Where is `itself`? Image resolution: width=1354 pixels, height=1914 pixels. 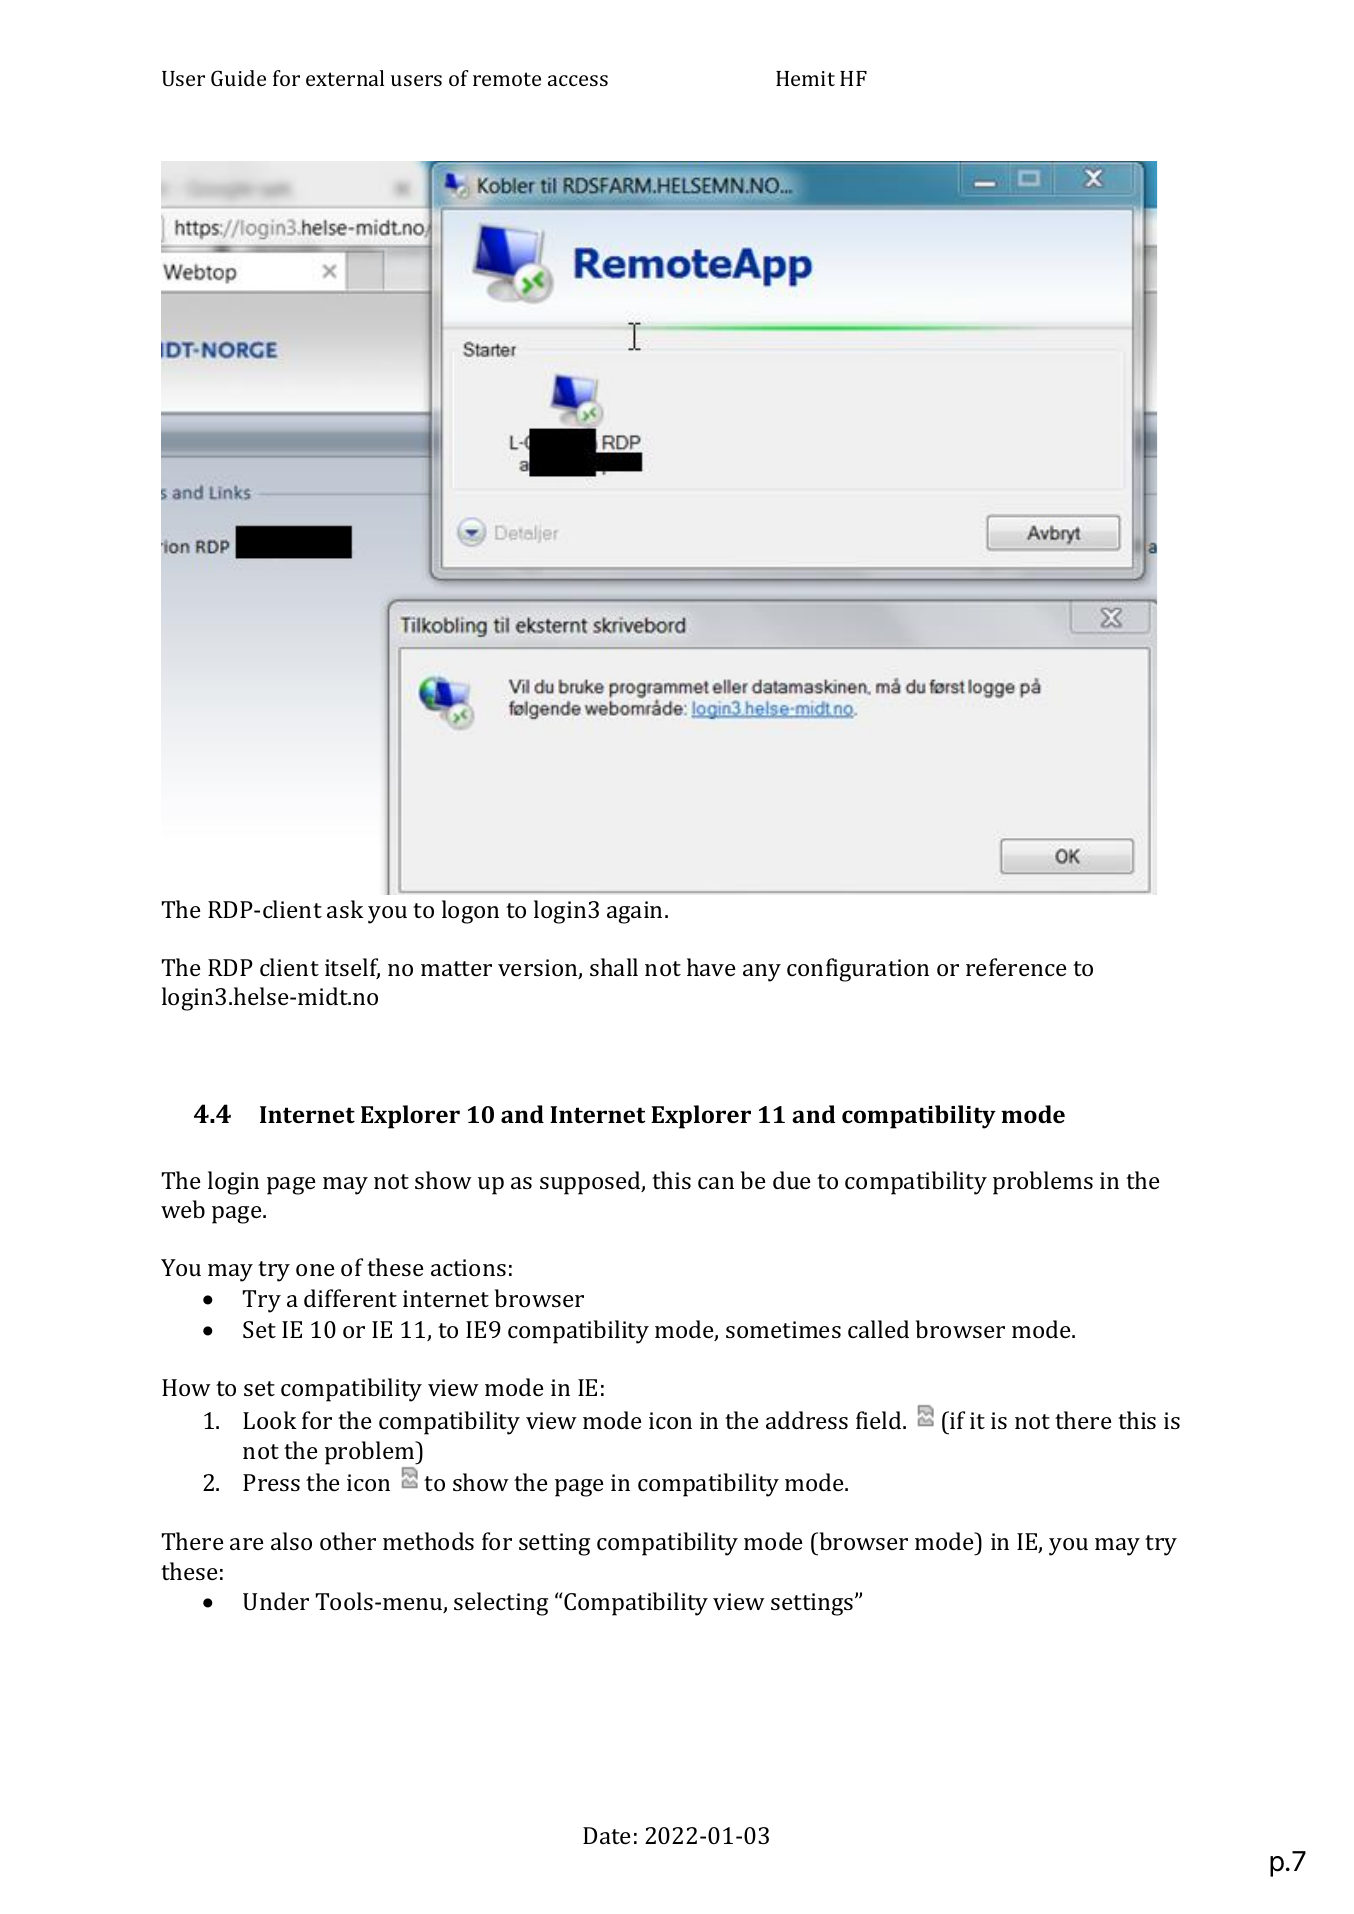 itself is located at coordinates (352, 968).
